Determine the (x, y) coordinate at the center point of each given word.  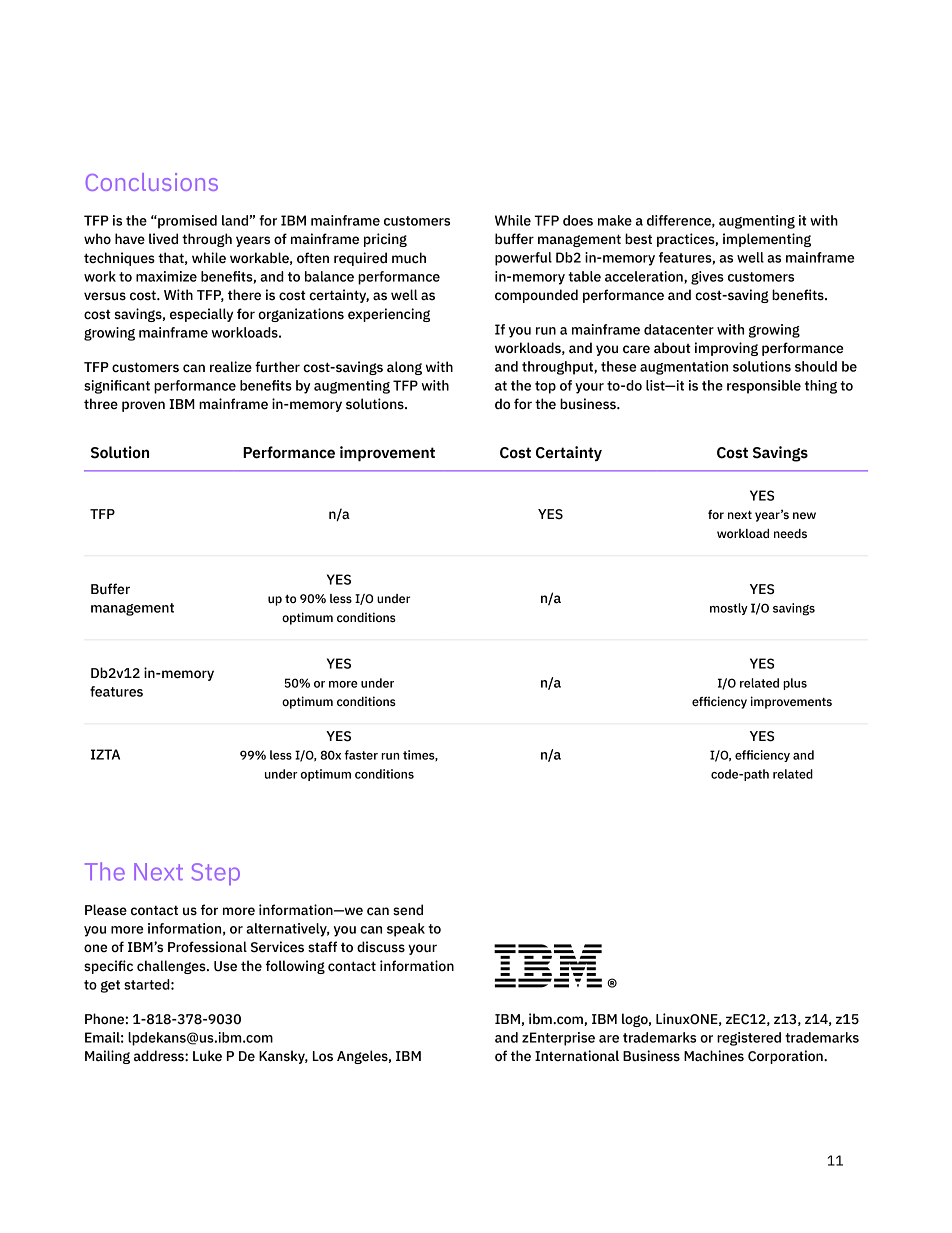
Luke (207, 1056)
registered (749, 1039)
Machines (714, 1056)
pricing (385, 240)
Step (216, 874)
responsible (764, 387)
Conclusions (152, 182)
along (404, 368)
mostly (729, 609)
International (577, 1056)
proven (143, 406)
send (408, 910)
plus (795, 684)
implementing (767, 240)
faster (361, 755)
